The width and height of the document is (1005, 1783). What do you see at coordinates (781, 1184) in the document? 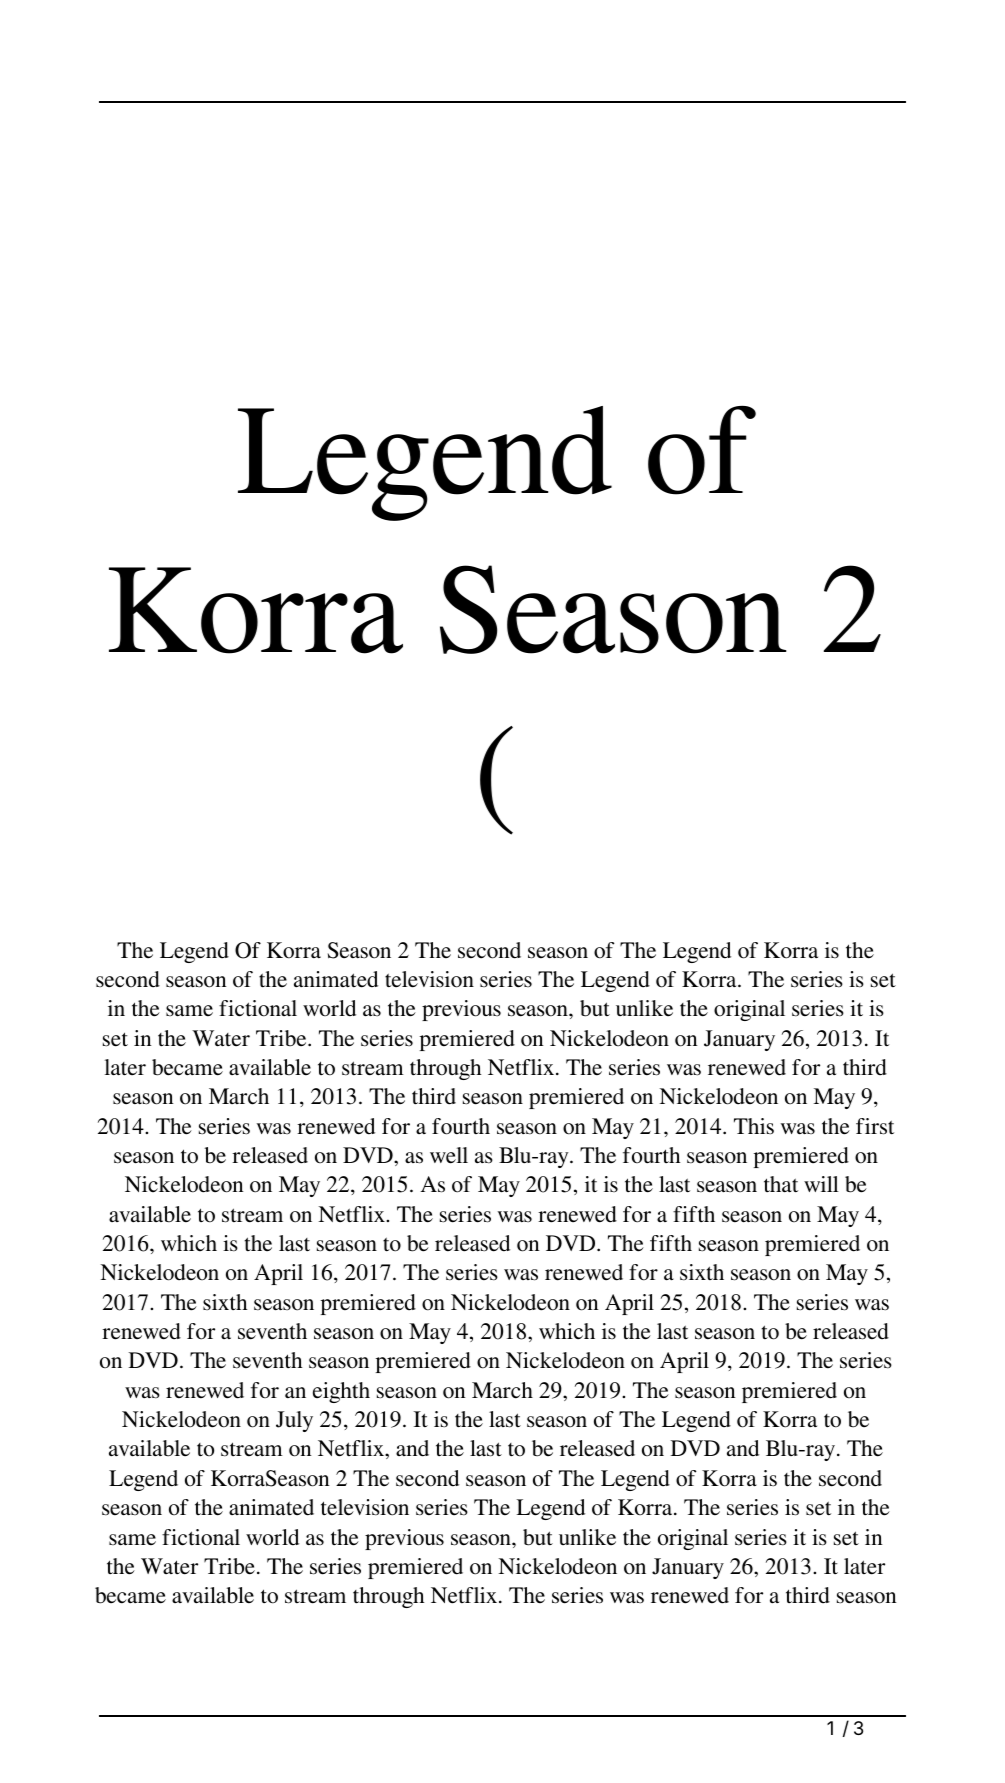
I see `that` at bounding box center [781, 1184].
